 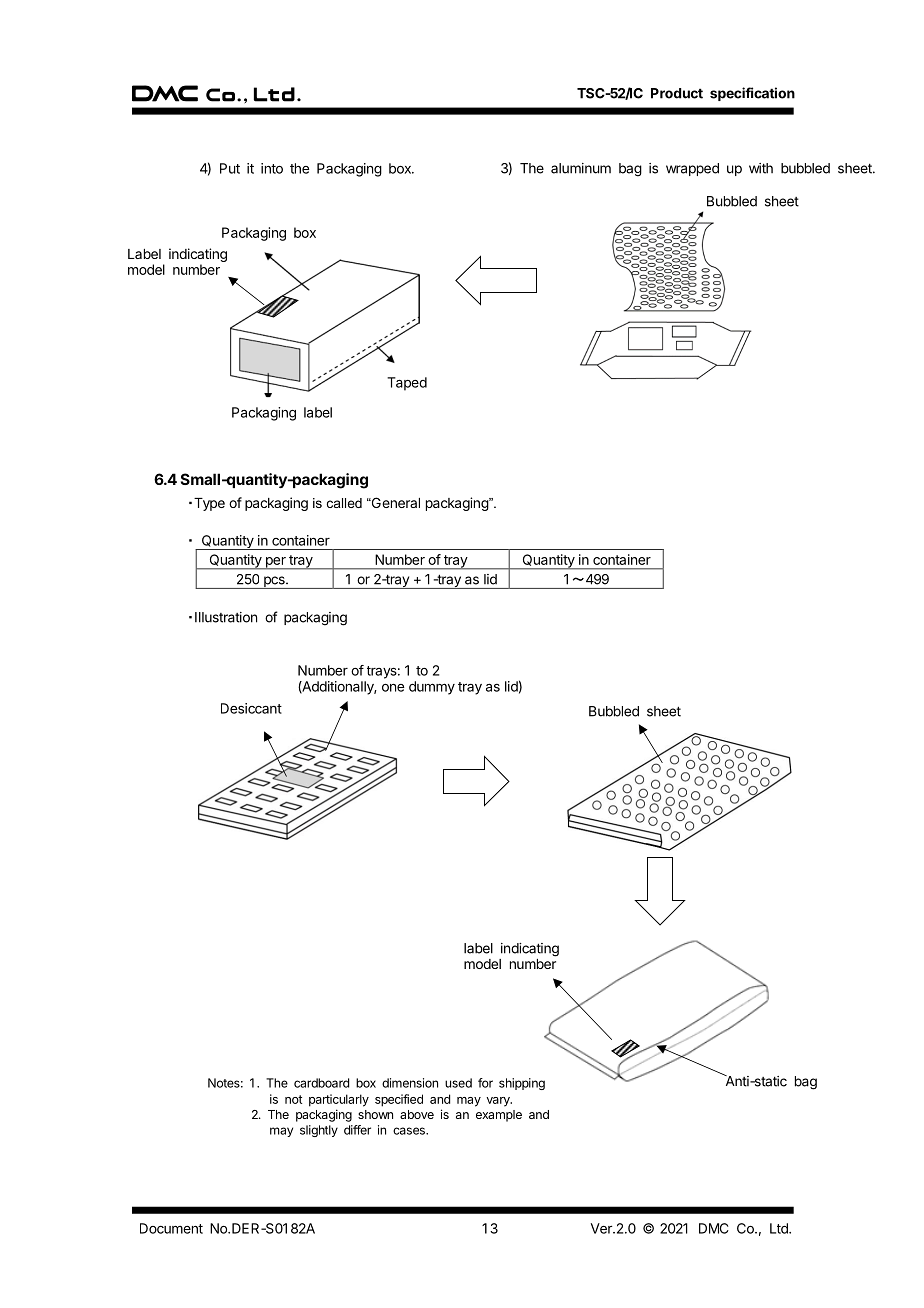 I want to click on per, so click(x=275, y=563).
